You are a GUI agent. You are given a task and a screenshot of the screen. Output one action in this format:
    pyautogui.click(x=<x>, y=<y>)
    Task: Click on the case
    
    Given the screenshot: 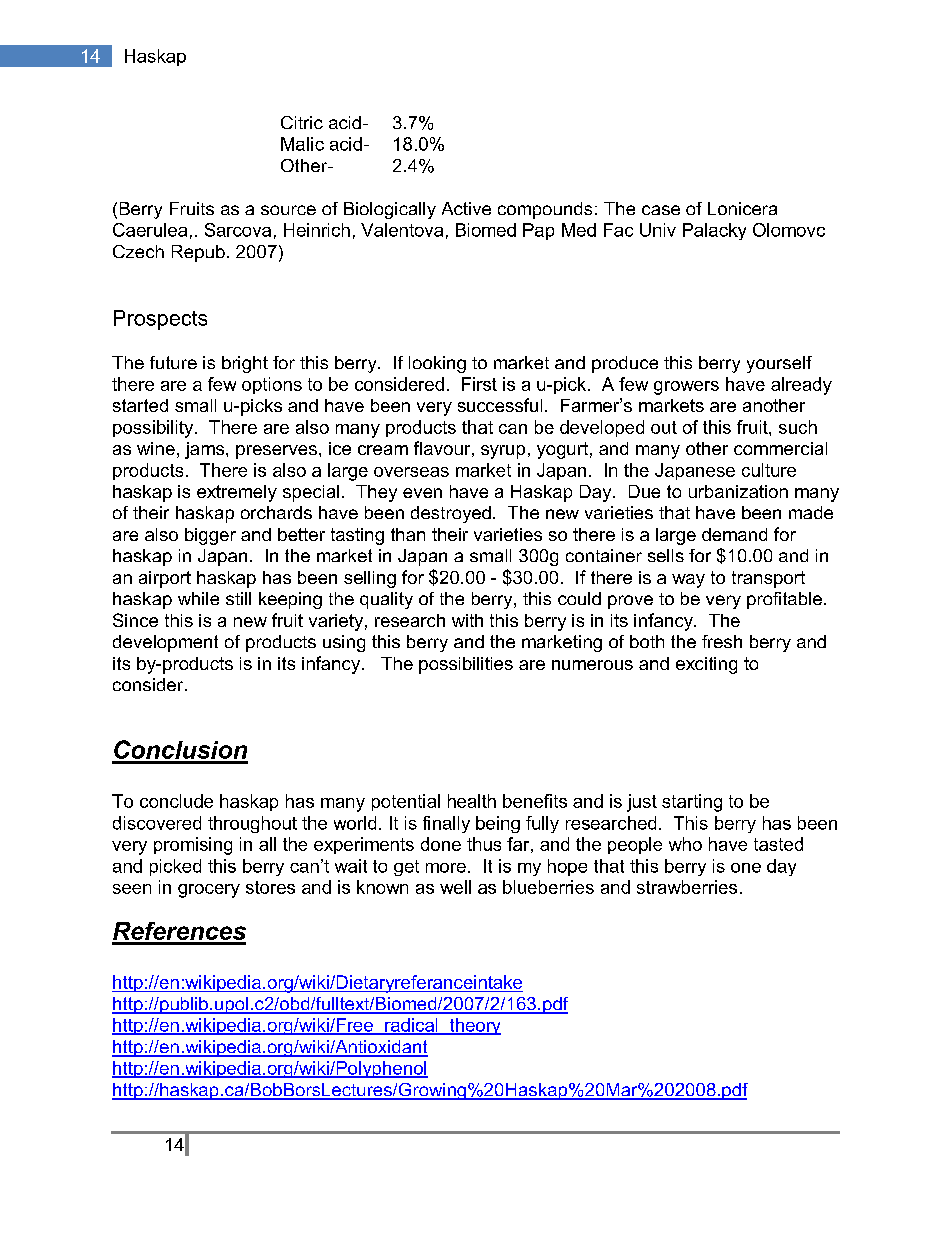 What is the action you would take?
    pyautogui.click(x=661, y=210)
